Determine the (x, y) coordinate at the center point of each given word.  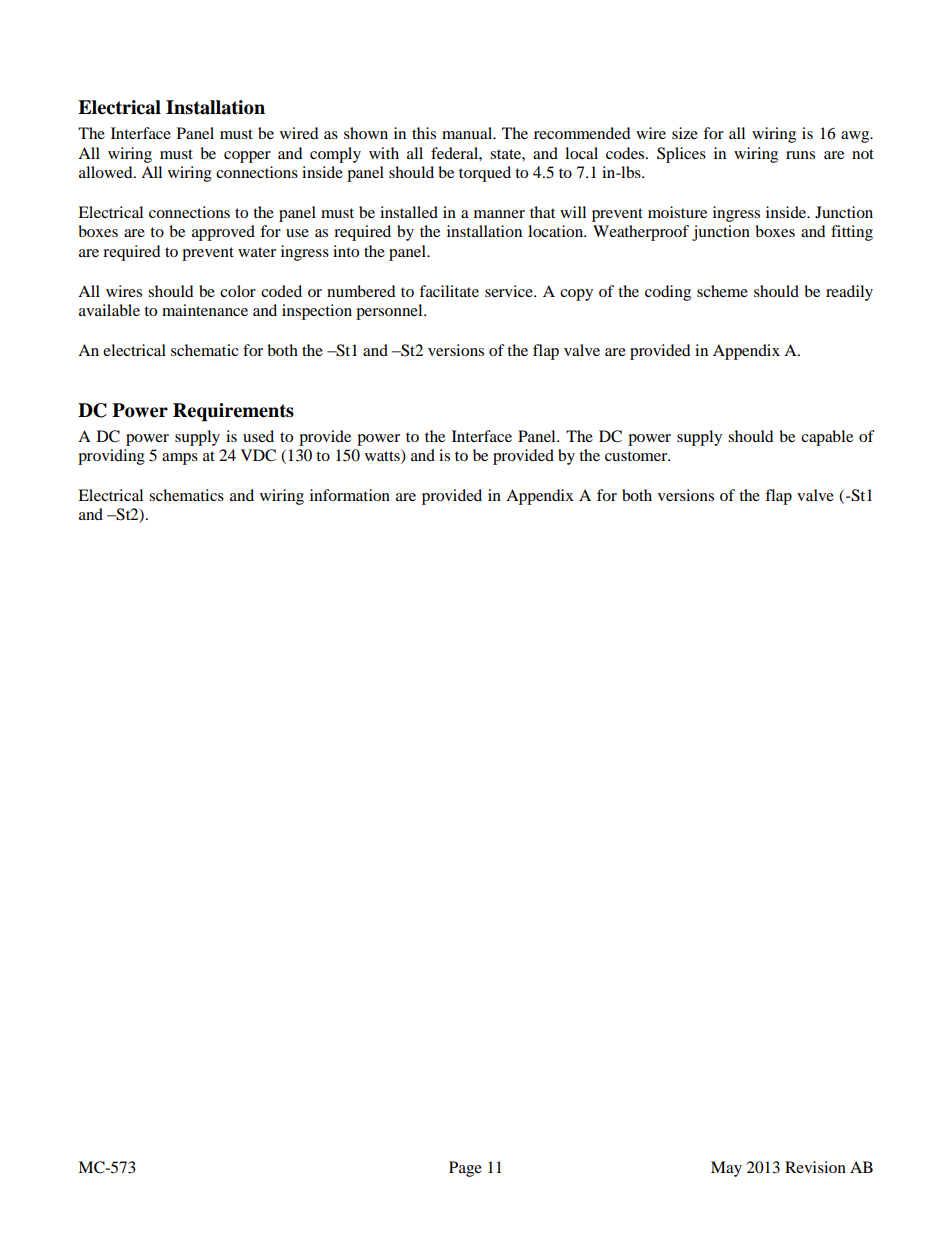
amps (180, 459)
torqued (485, 174)
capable (827, 438)
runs (800, 155)
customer (637, 456)
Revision (815, 1167)
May (726, 1169)
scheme (722, 291)
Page (465, 1169)
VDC (258, 455)
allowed (107, 172)
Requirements (233, 412)
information (350, 495)
